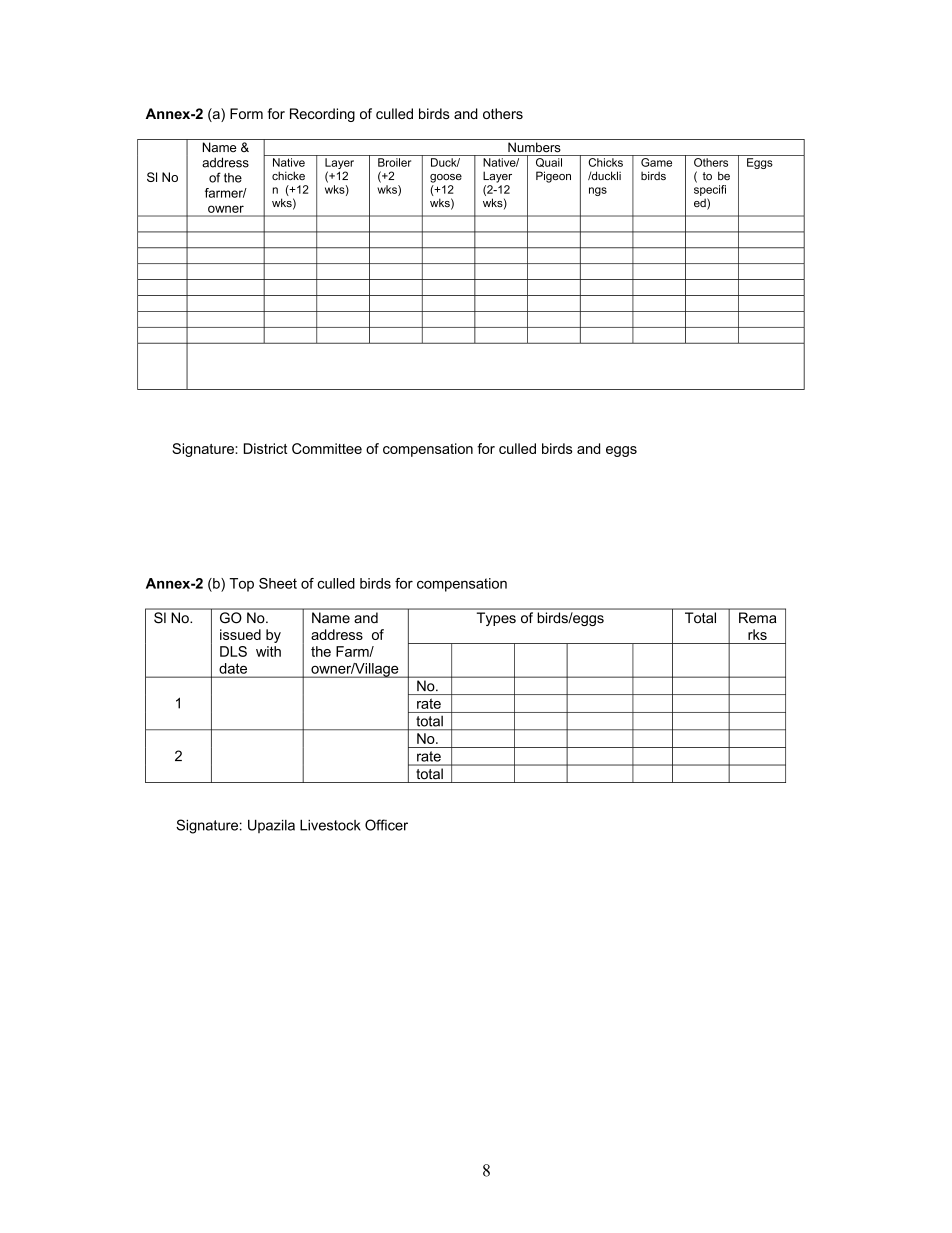 This screenshot has width=952, height=1233. What do you see at coordinates (327, 448) in the screenshot?
I see `Committee` at bounding box center [327, 448].
